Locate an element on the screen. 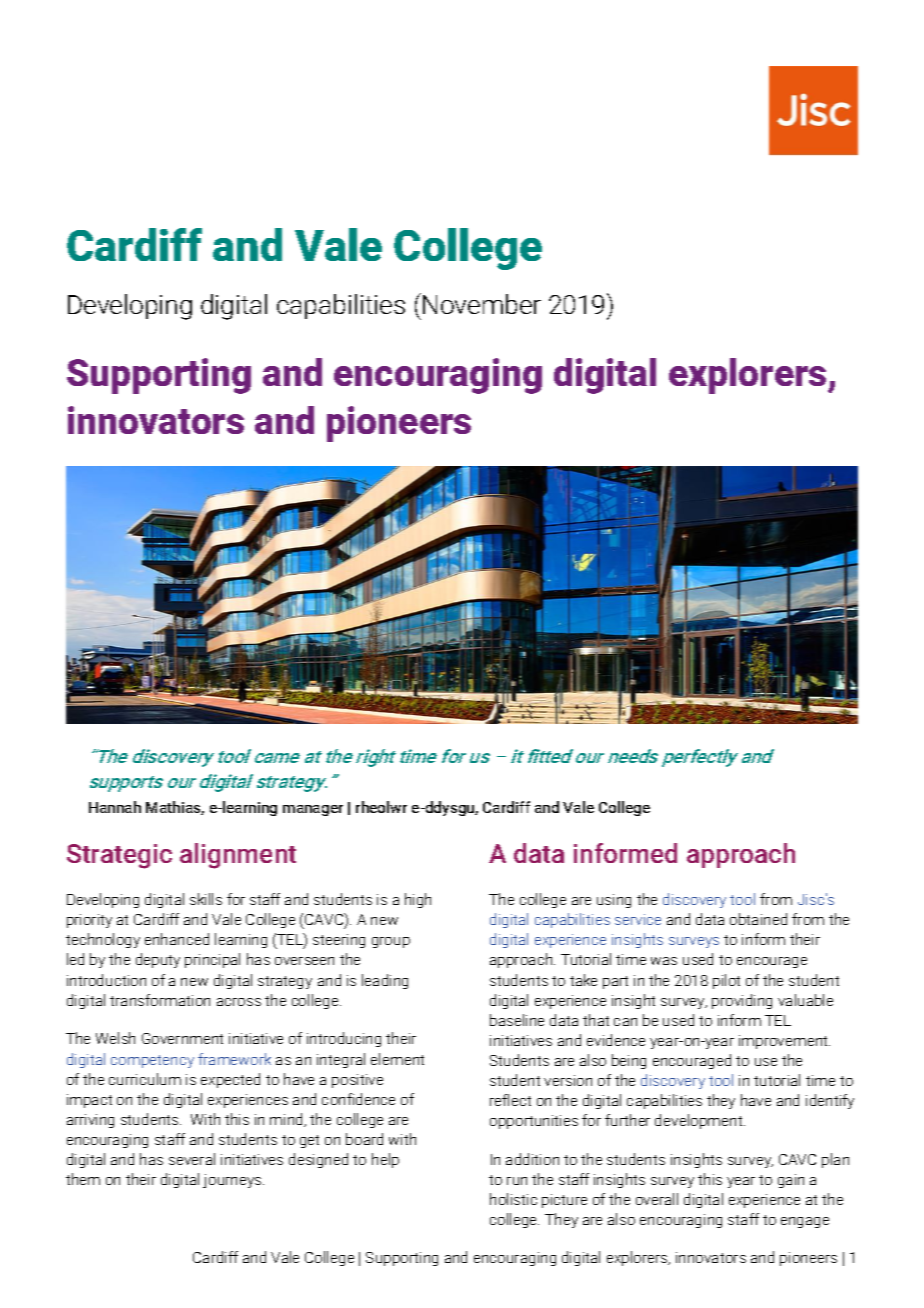 The width and height of the screenshot is (924, 1308). Strategic is located at coordinates (119, 856).
